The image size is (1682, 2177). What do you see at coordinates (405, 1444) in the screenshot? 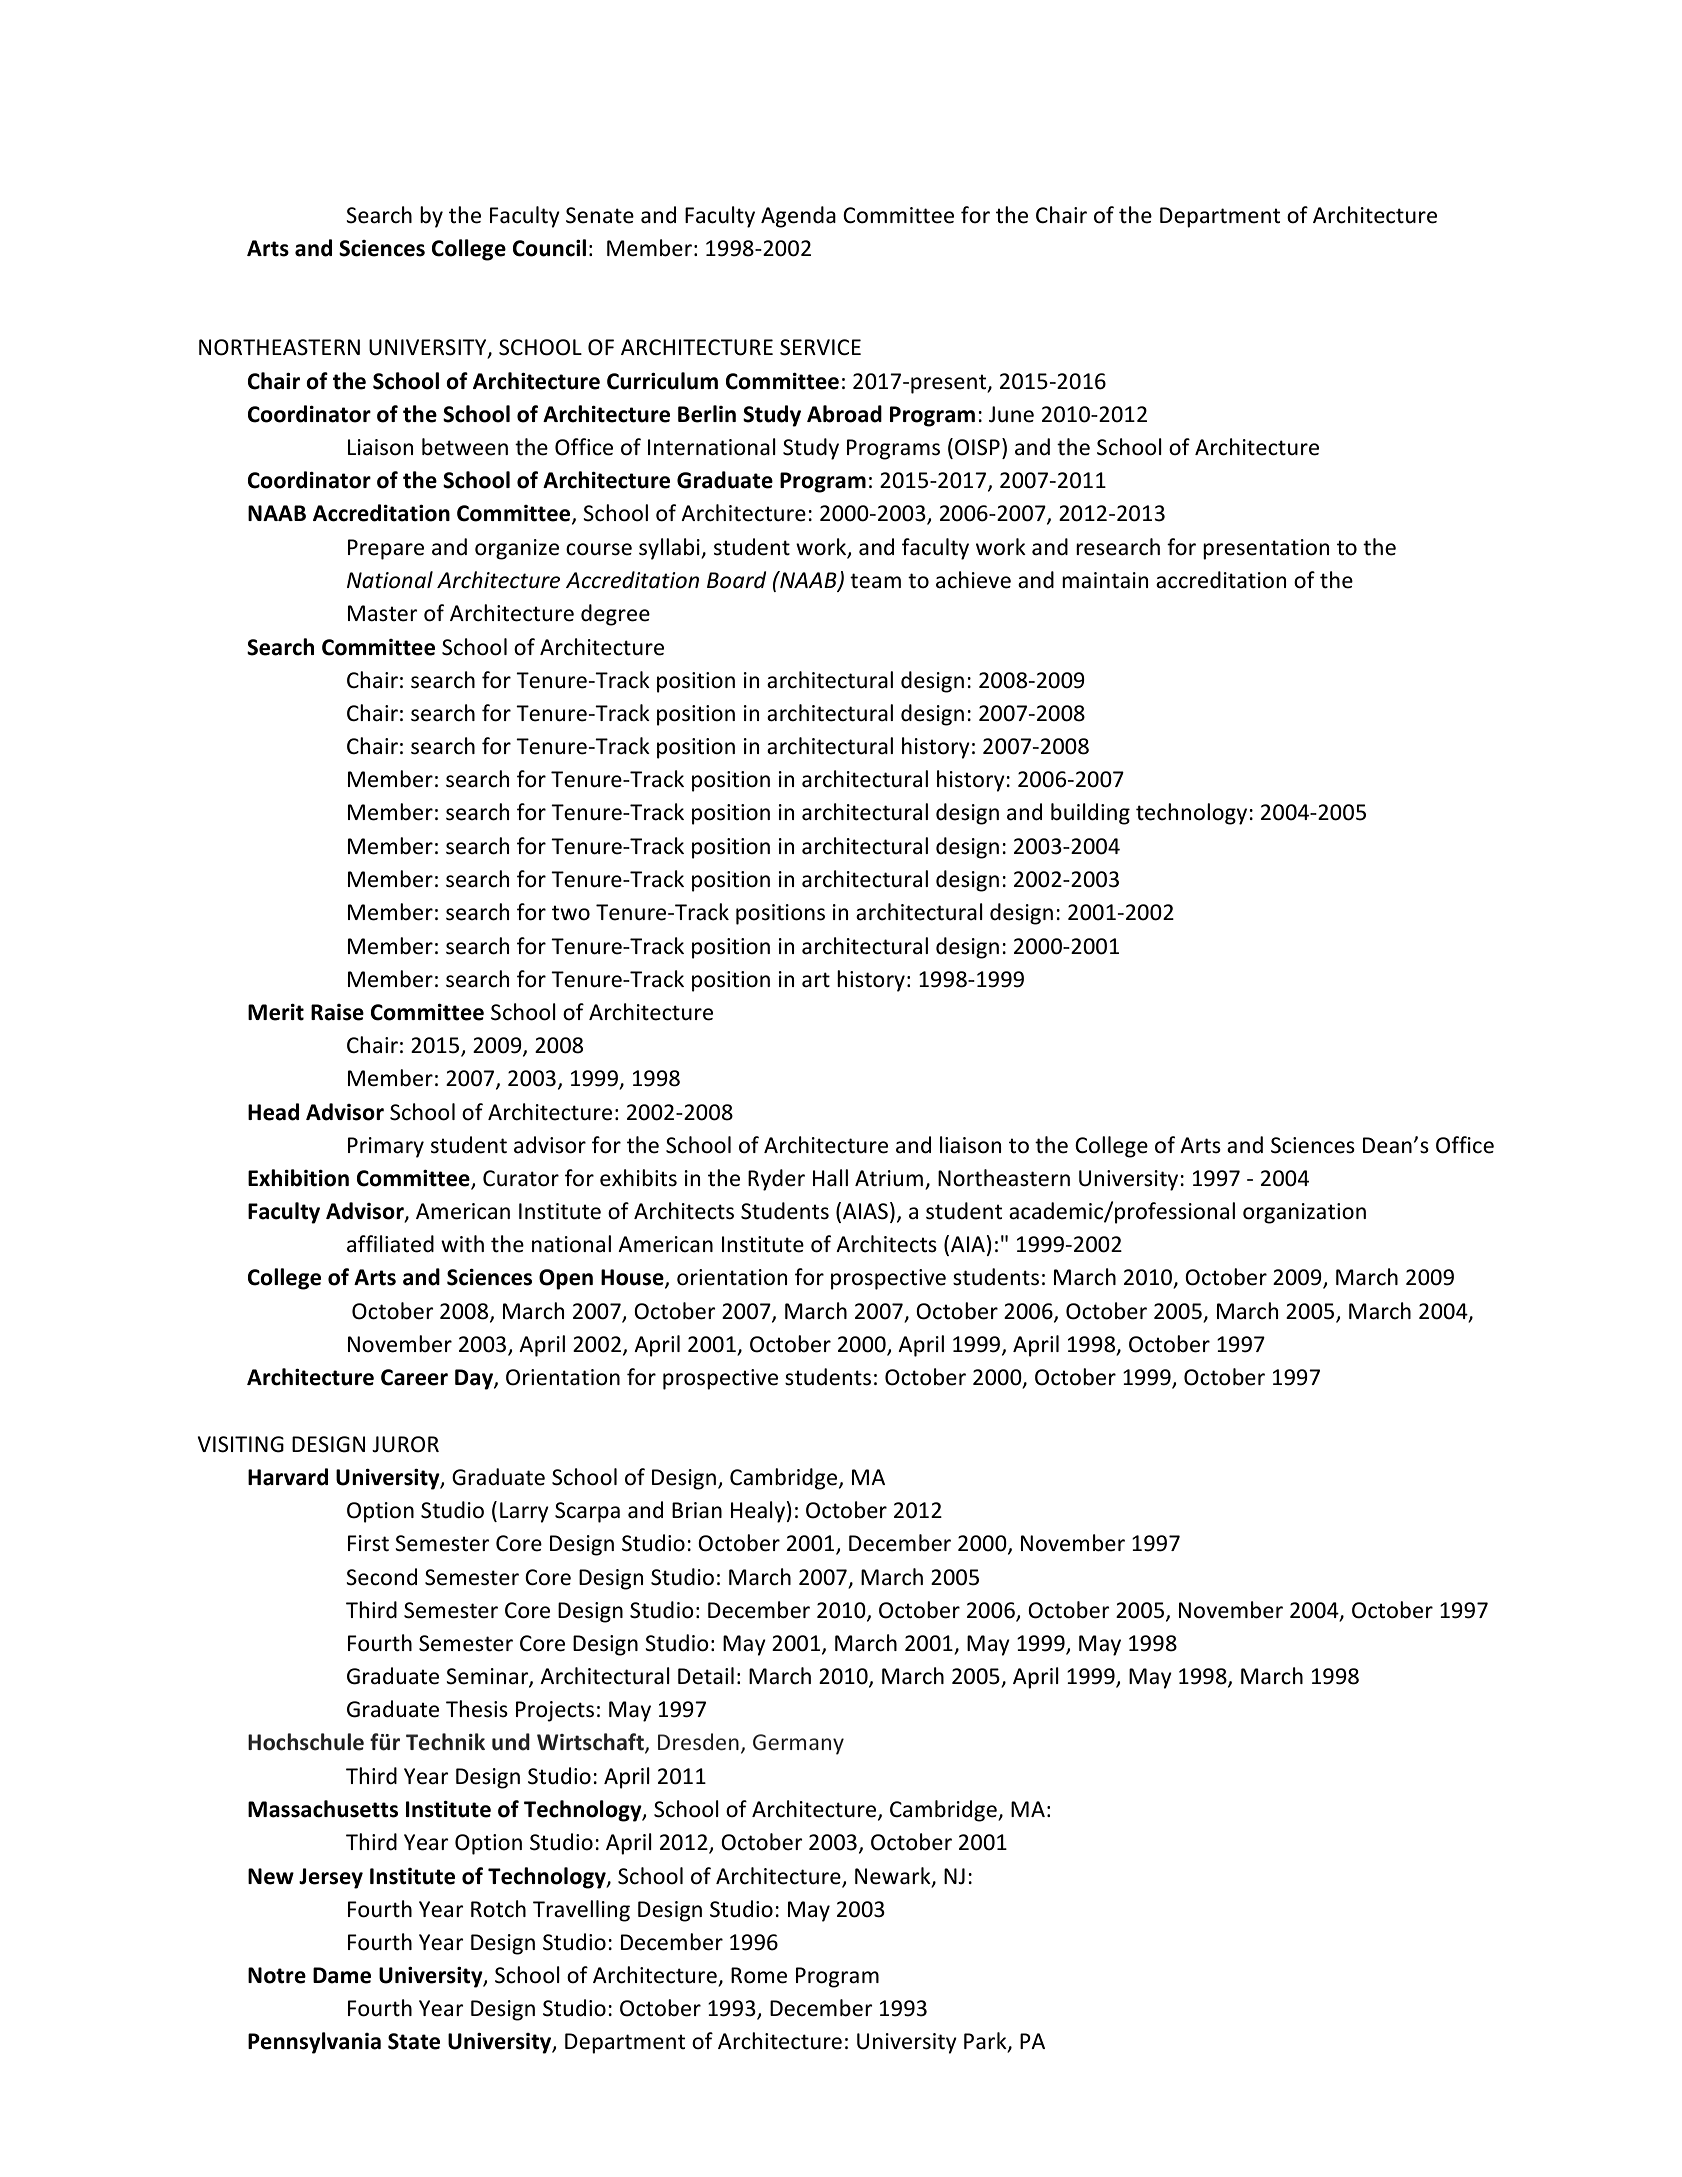
I see `JUROR` at bounding box center [405, 1444].
